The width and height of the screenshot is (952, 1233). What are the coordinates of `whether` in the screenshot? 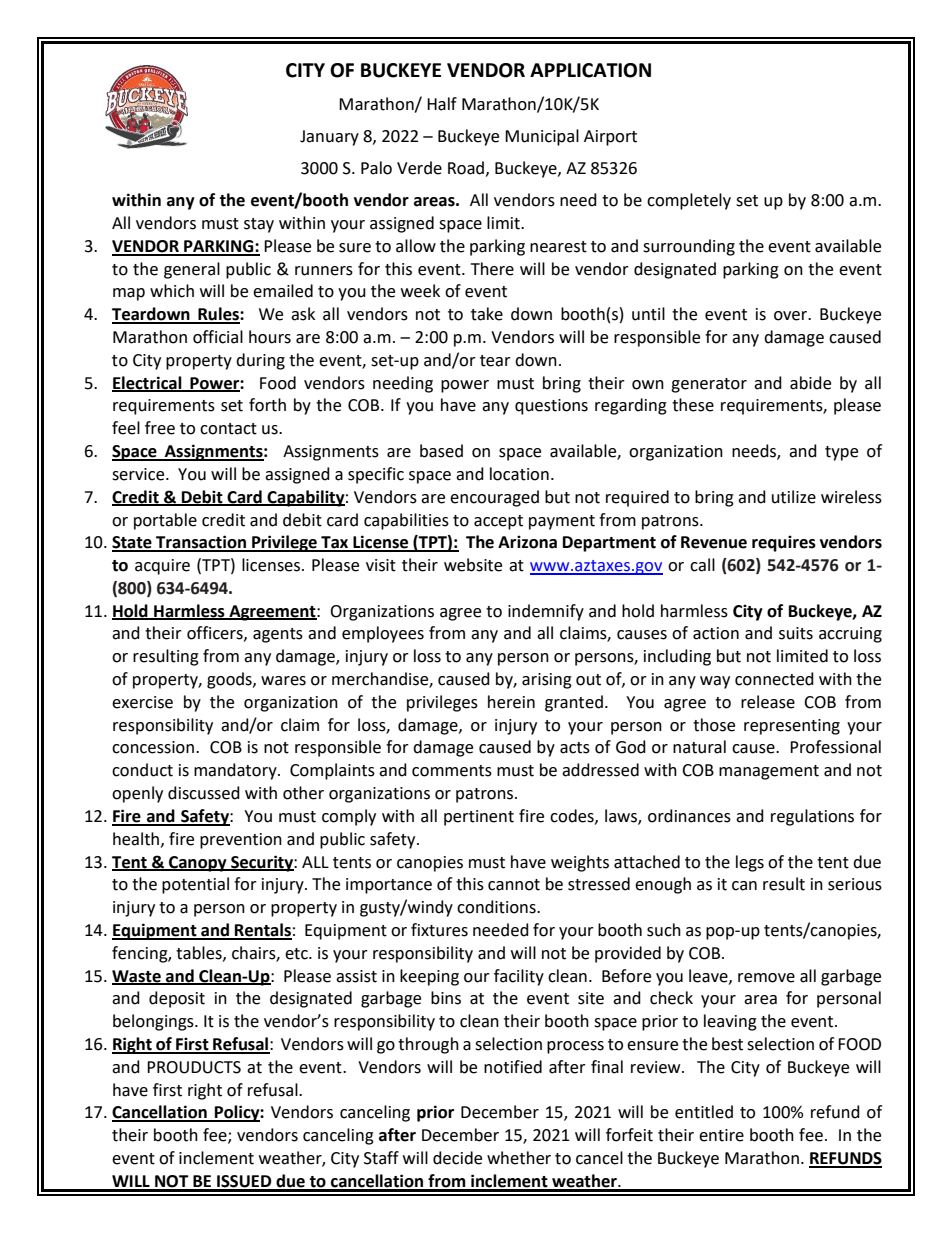 It's located at (519, 1158).
